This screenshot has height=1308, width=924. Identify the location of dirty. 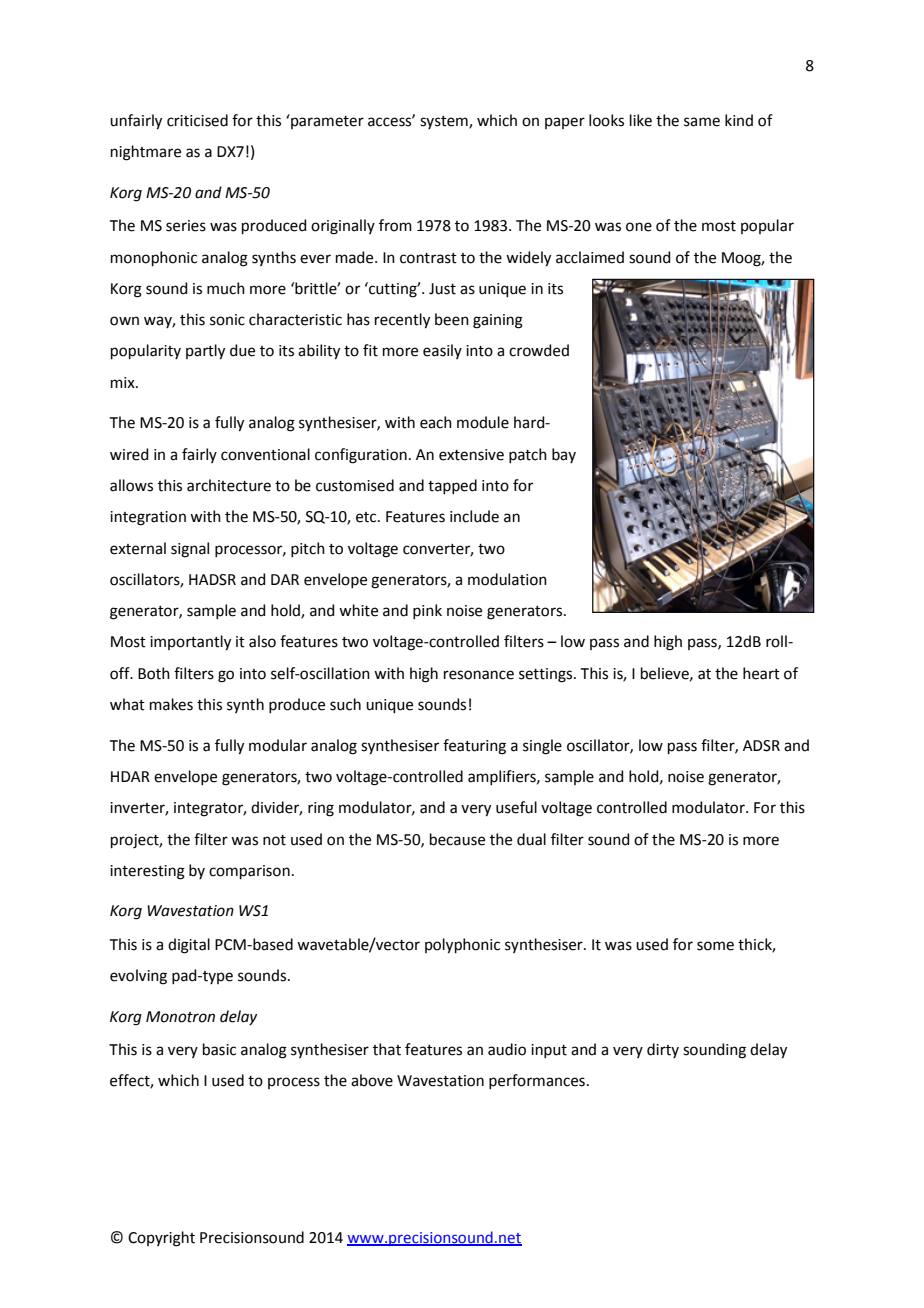
(663, 1050).
